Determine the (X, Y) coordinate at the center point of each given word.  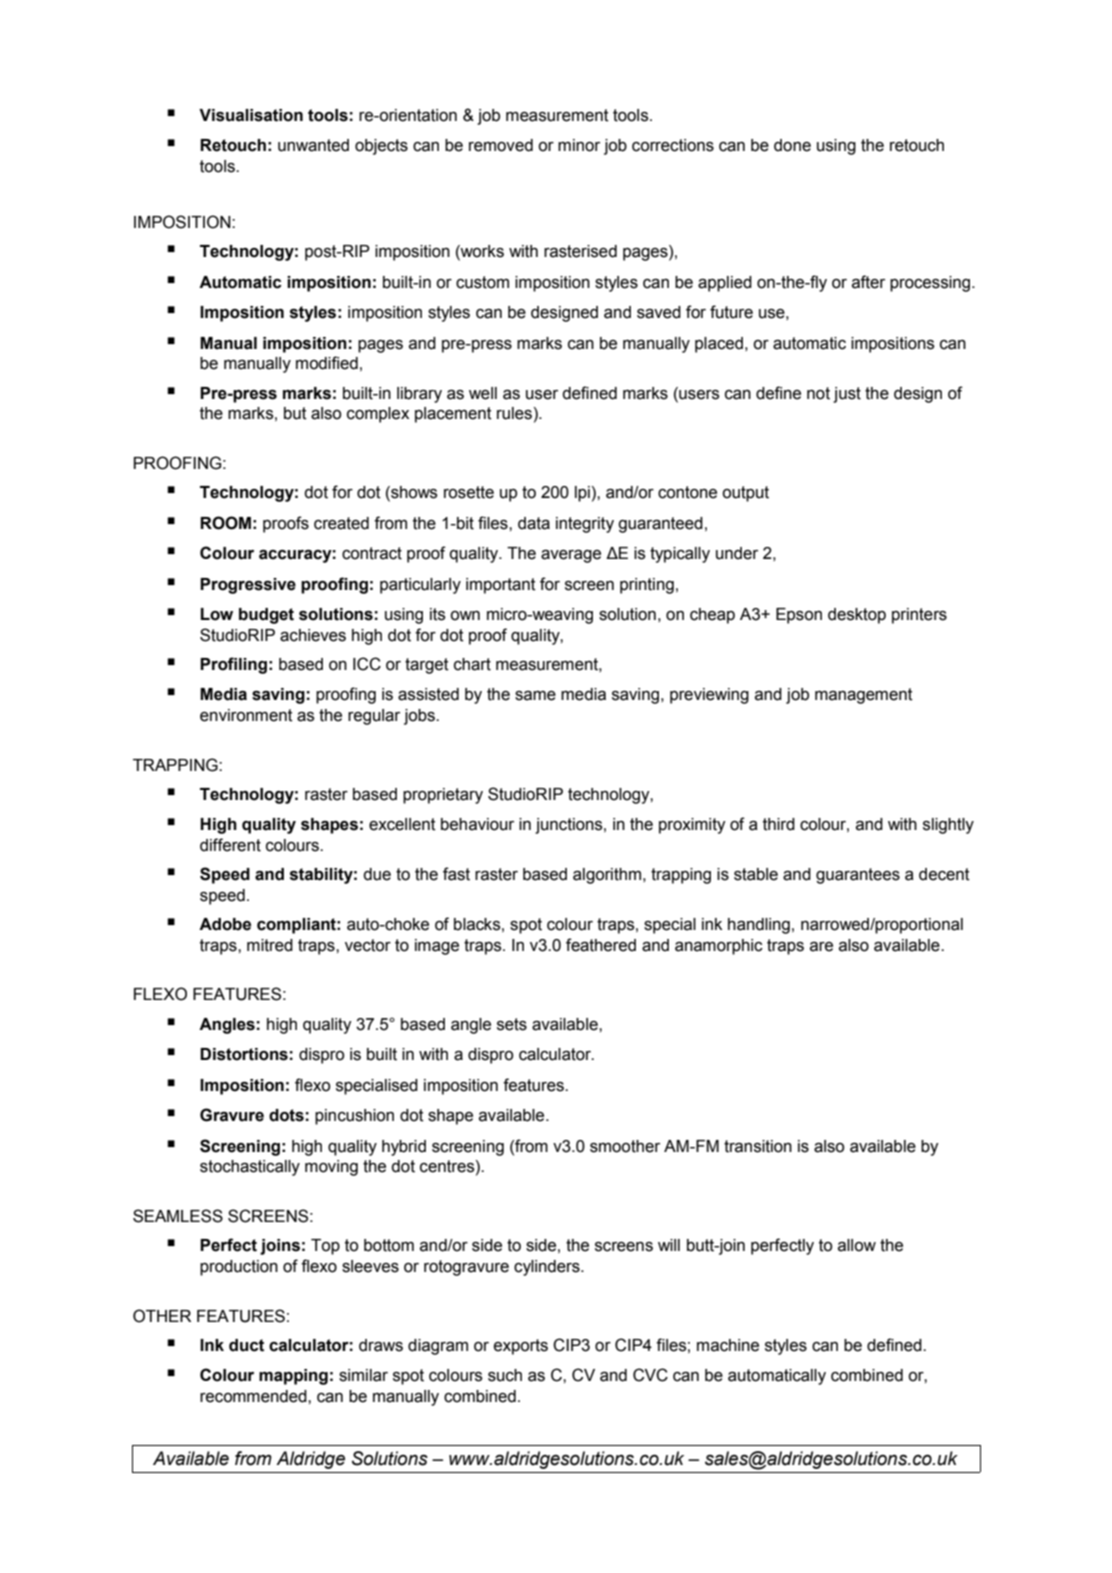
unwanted (313, 145)
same (535, 696)
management (864, 696)
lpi (582, 494)
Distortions (244, 1054)
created (341, 523)
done (792, 145)
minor (579, 145)
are (821, 947)
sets (512, 1024)
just (847, 395)
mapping (293, 1377)
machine (728, 1345)
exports (521, 1347)
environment (246, 715)
